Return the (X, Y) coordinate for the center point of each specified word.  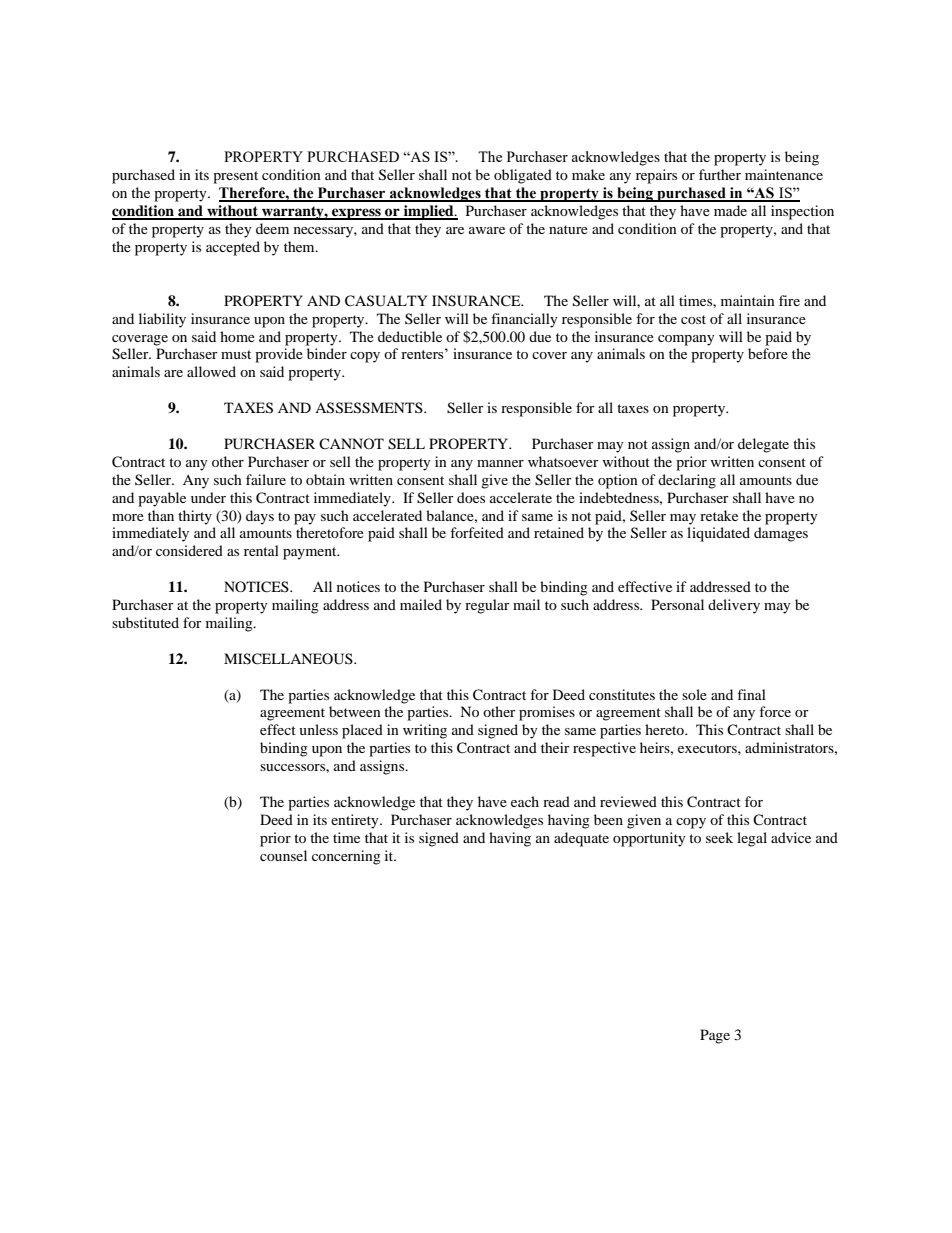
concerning (346, 857)
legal (752, 839)
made (730, 210)
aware (487, 230)
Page (715, 1036)
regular (487, 606)
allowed (211, 371)
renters (423, 353)
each (525, 801)
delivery (734, 606)
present (235, 177)
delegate (763, 445)
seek (719, 837)
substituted (145, 622)
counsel (283, 855)
